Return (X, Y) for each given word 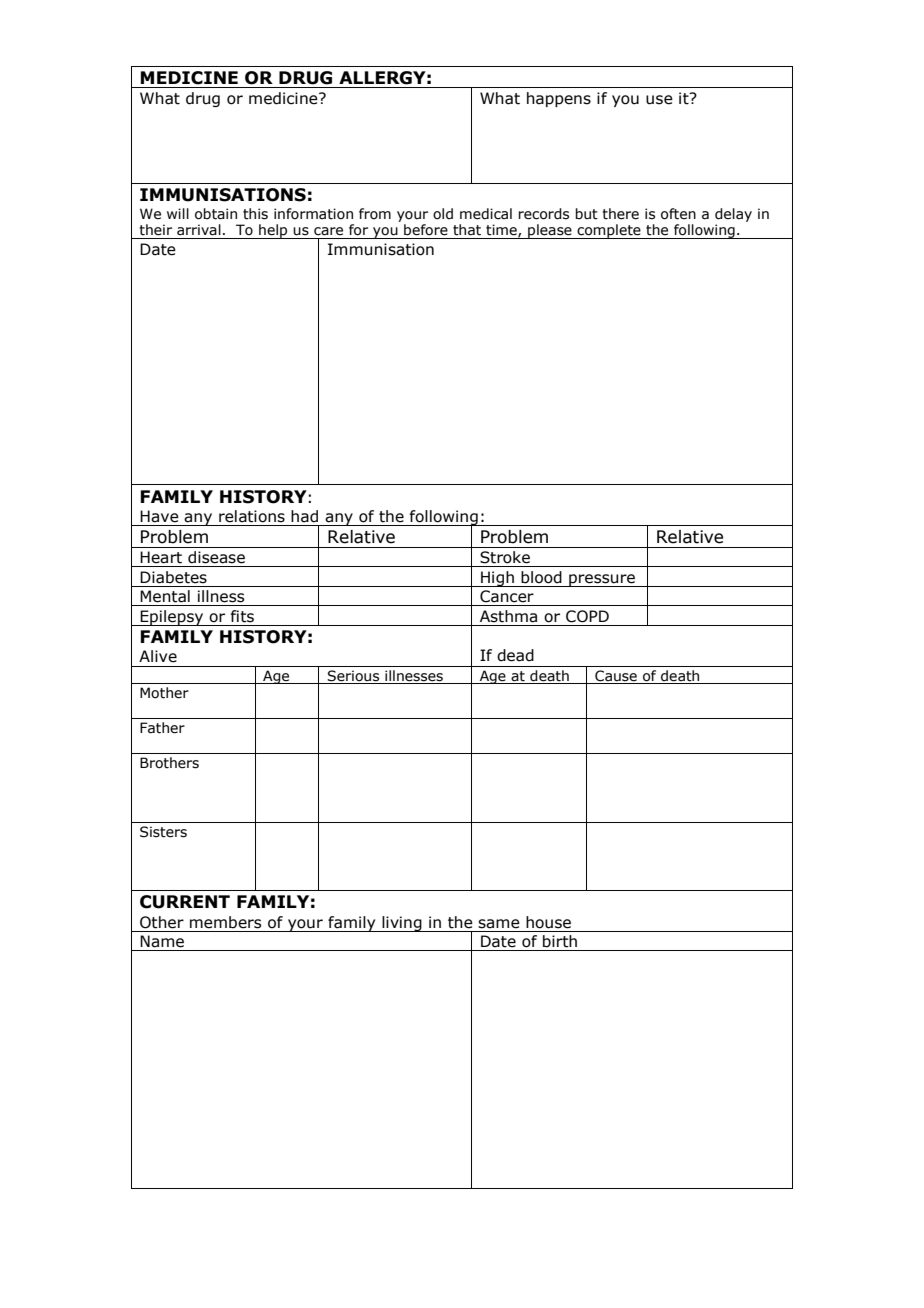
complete (609, 231)
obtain (216, 214)
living (402, 924)
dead (515, 655)
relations (252, 516)
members (225, 922)
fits (242, 616)
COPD (587, 616)
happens (559, 99)
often (678, 214)
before (426, 230)
